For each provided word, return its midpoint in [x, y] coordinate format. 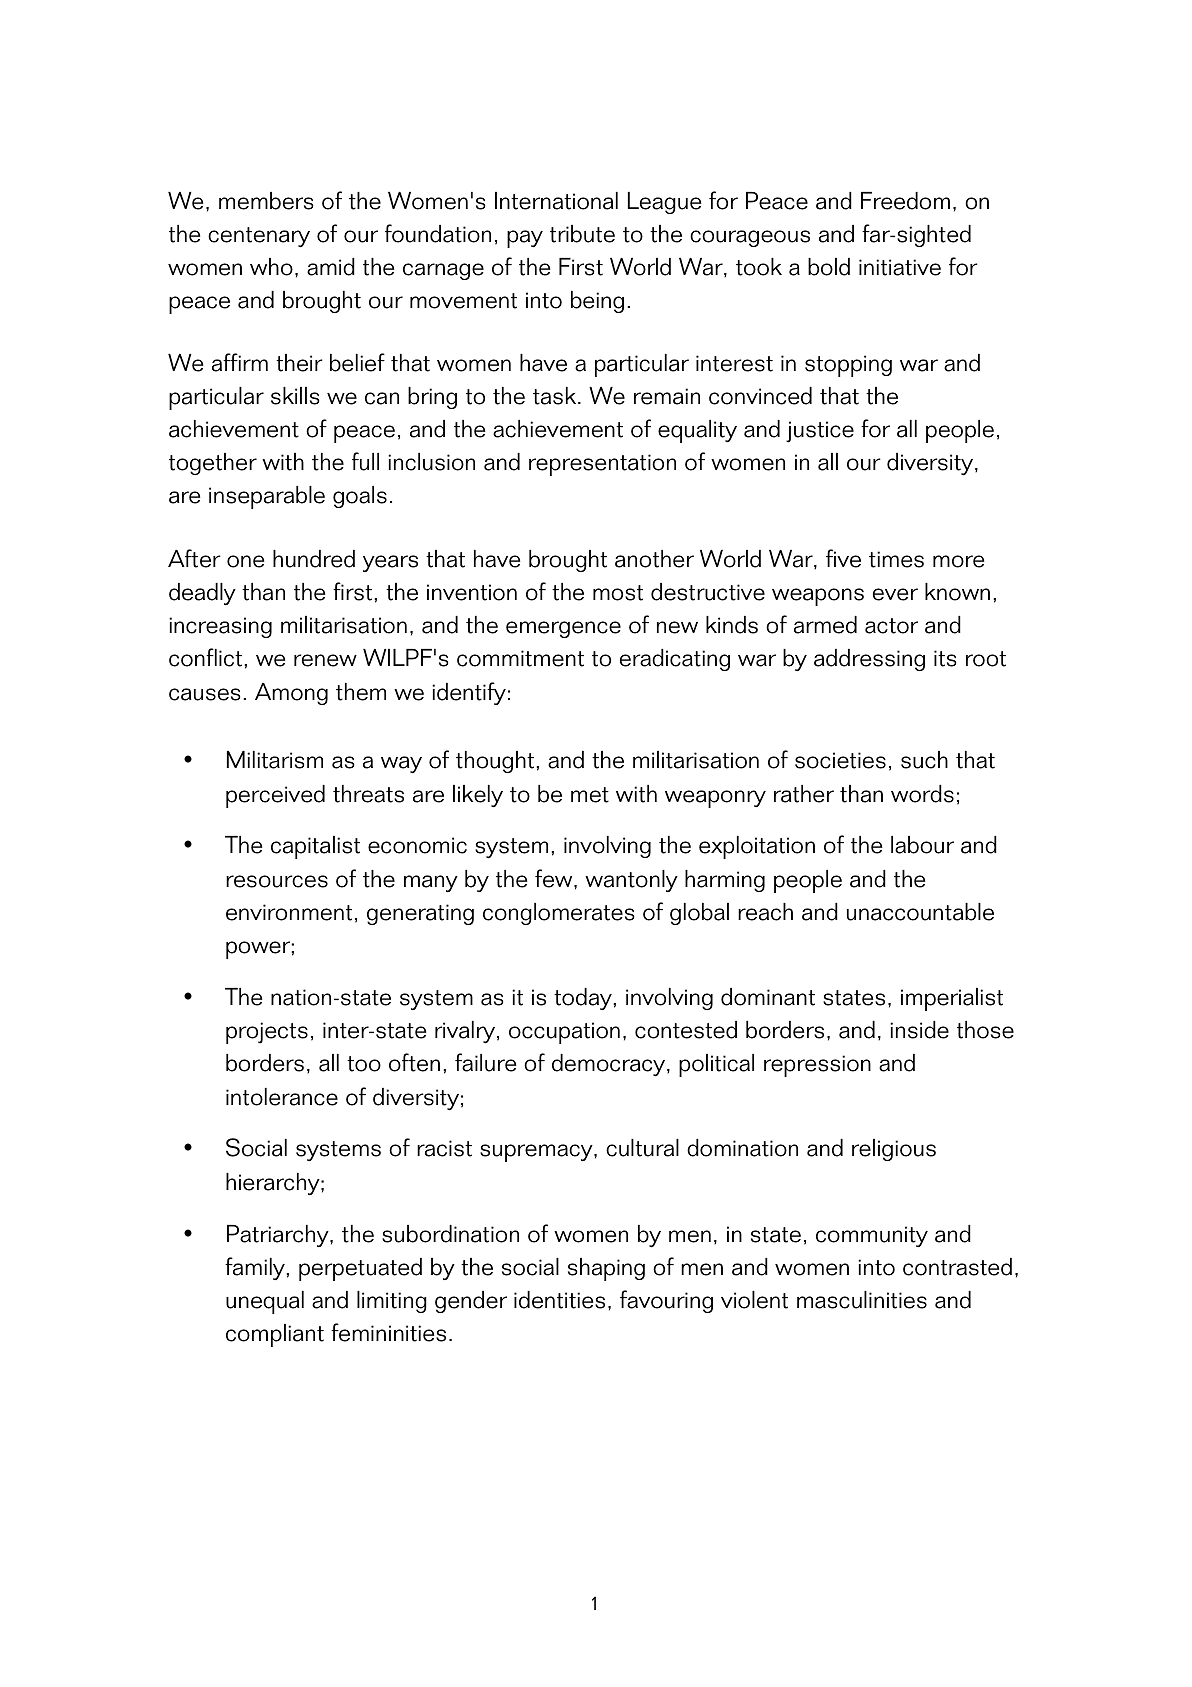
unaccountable [920, 912]
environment [289, 912]
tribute [582, 234]
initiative [900, 267]
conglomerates [559, 914]
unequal [265, 1302]
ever [895, 594]
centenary [259, 237]
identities [559, 1300]
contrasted [957, 1267]
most [618, 593]
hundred [314, 559]
